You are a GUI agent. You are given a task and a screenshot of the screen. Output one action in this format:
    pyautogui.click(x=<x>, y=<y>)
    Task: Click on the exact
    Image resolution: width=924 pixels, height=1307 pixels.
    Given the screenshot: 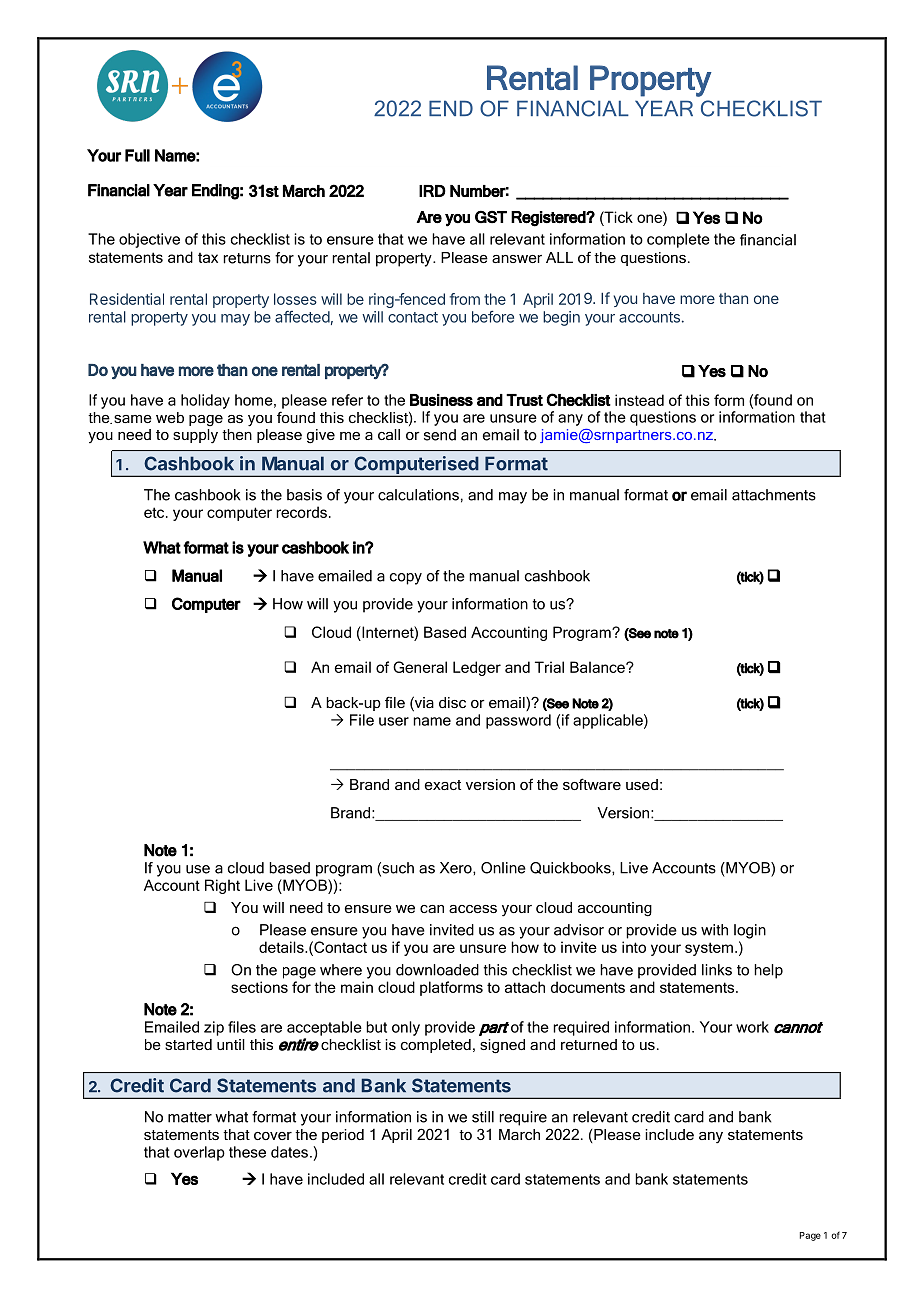 What is the action you would take?
    pyautogui.click(x=443, y=785)
